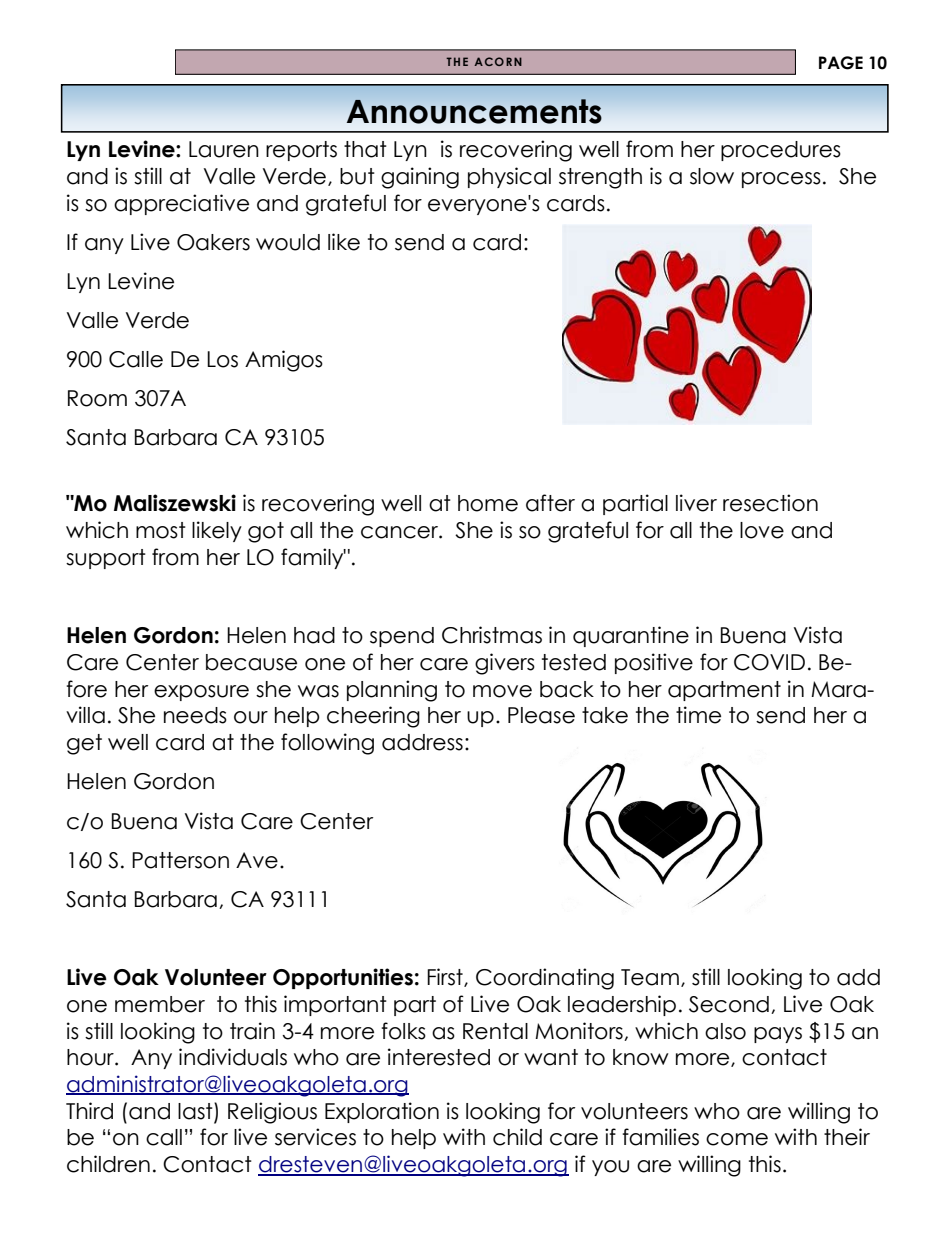  What do you see at coordinates (488, 503) in the screenshot?
I see `home` at bounding box center [488, 503].
